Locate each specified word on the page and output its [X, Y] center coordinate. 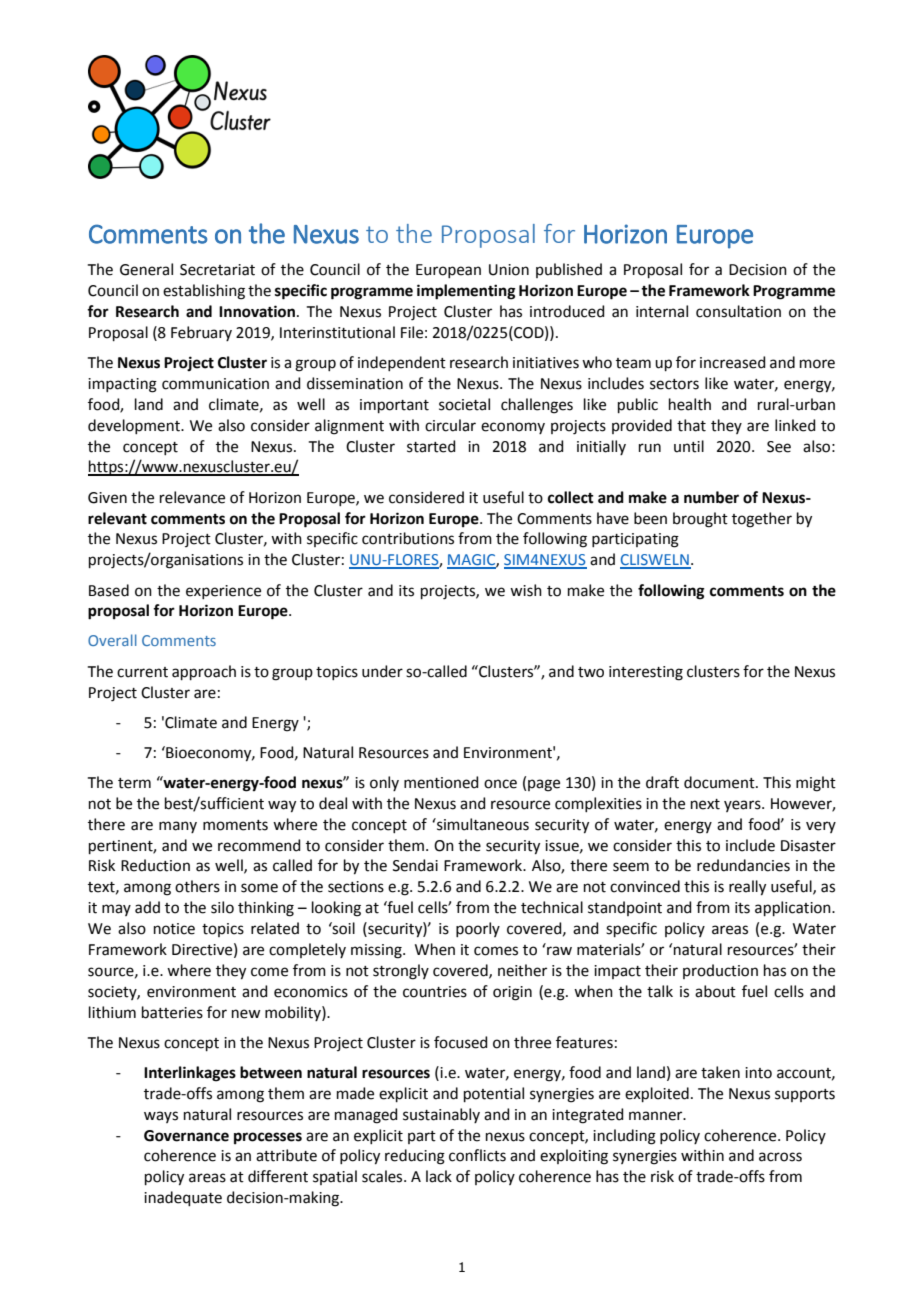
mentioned [441, 782]
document [720, 782]
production [720, 971]
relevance [192, 497]
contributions [408, 538]
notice [174, 929]
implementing [466, 292]
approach [204, 672]
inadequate [183, 1198]
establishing [204, 292]
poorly [478, 929]
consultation [738, 311]
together [762, 520]
